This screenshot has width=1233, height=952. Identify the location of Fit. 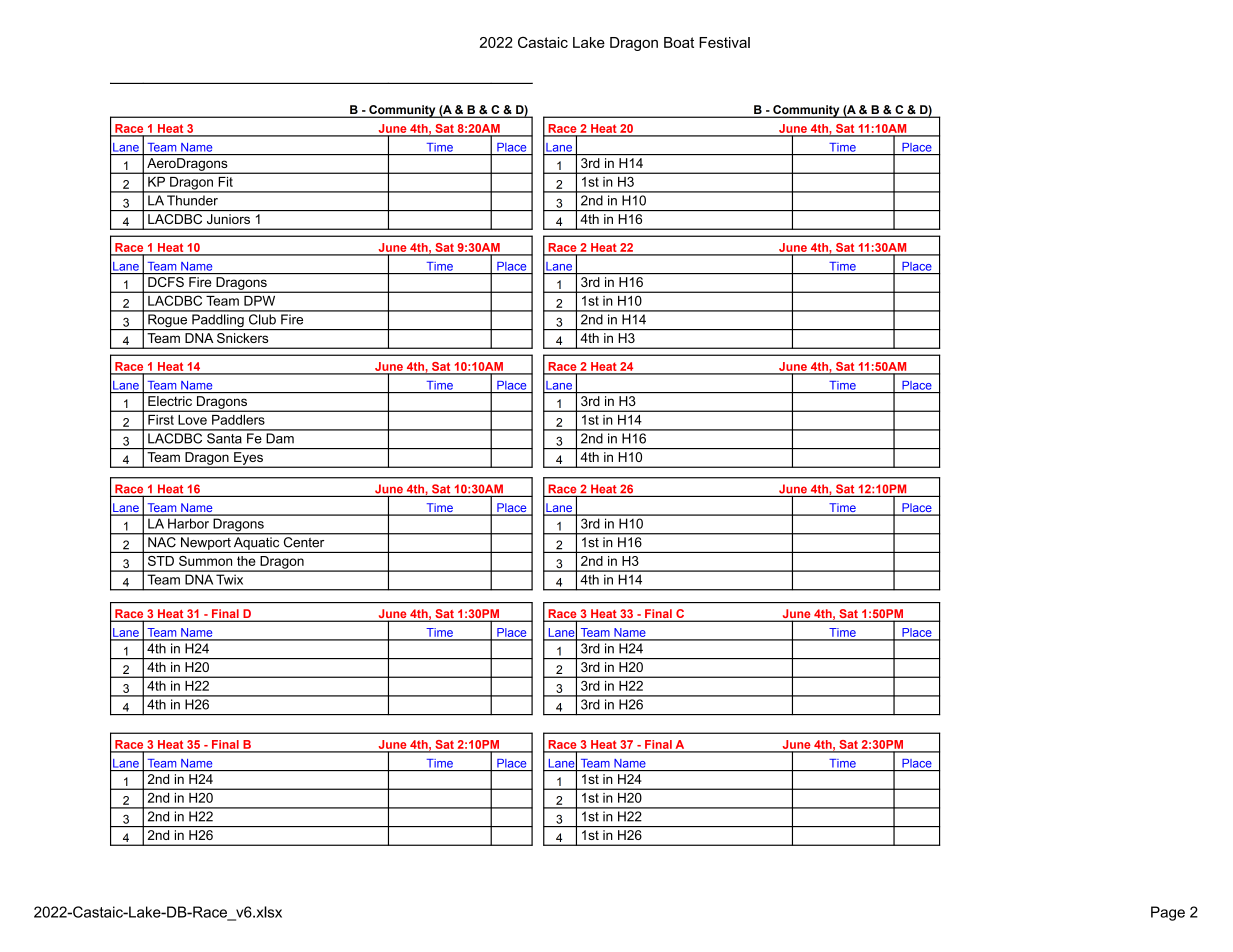
(226, 182).
